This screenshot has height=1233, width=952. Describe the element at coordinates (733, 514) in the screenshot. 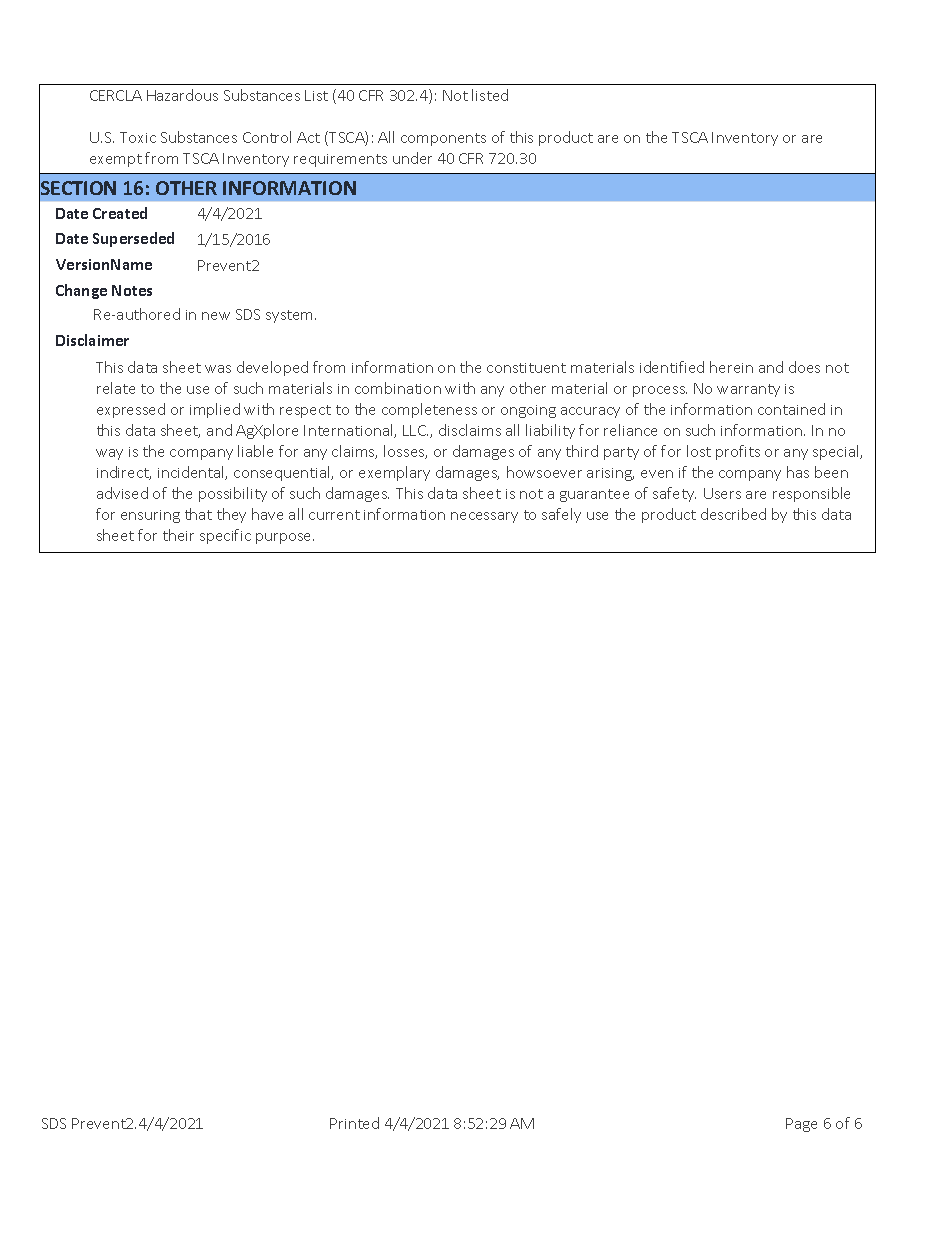

I see `described` at that location.
